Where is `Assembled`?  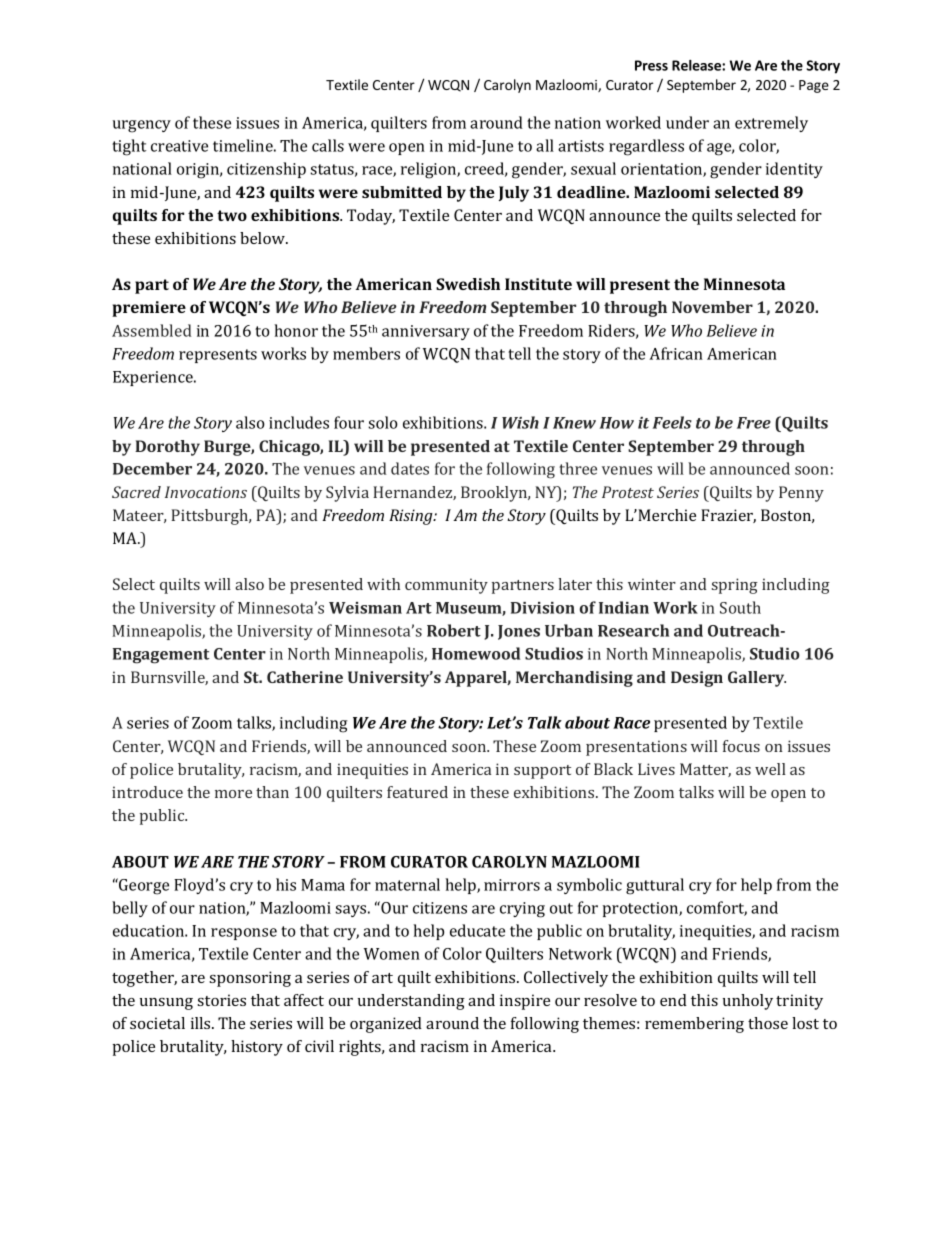 Assembled is located at coordinates (152, 330).
